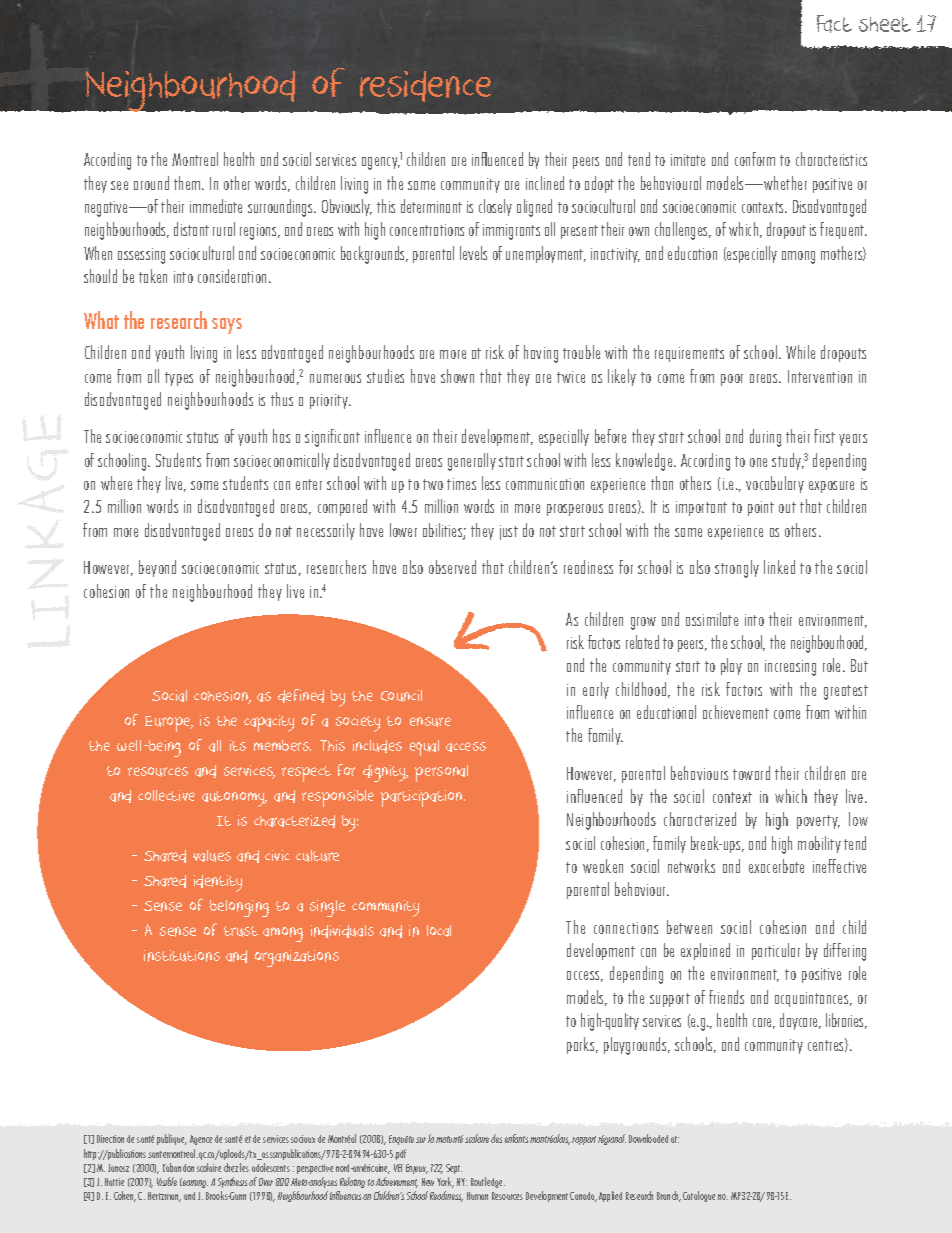 The image size is (952, 1233). Describe the element at coordinates (751, 773) in the screenshot. I see `toward` at that location.
